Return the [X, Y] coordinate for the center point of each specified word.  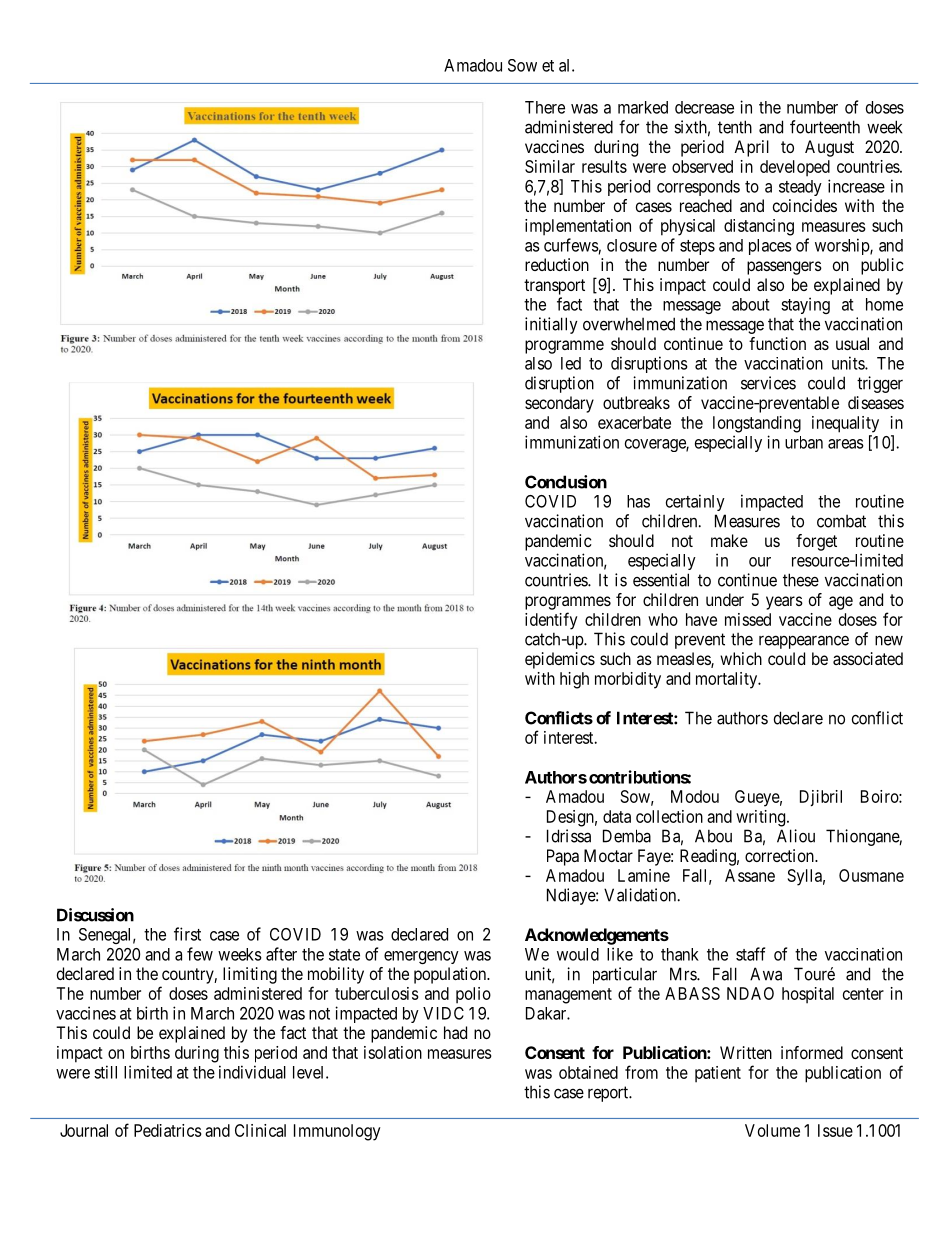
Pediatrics [168, 1130]
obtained [588, 1072]
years [784, 603]
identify [551, 621]
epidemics [560, 660]
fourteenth [825, 127]
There [545, 107]
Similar [550, 166]
